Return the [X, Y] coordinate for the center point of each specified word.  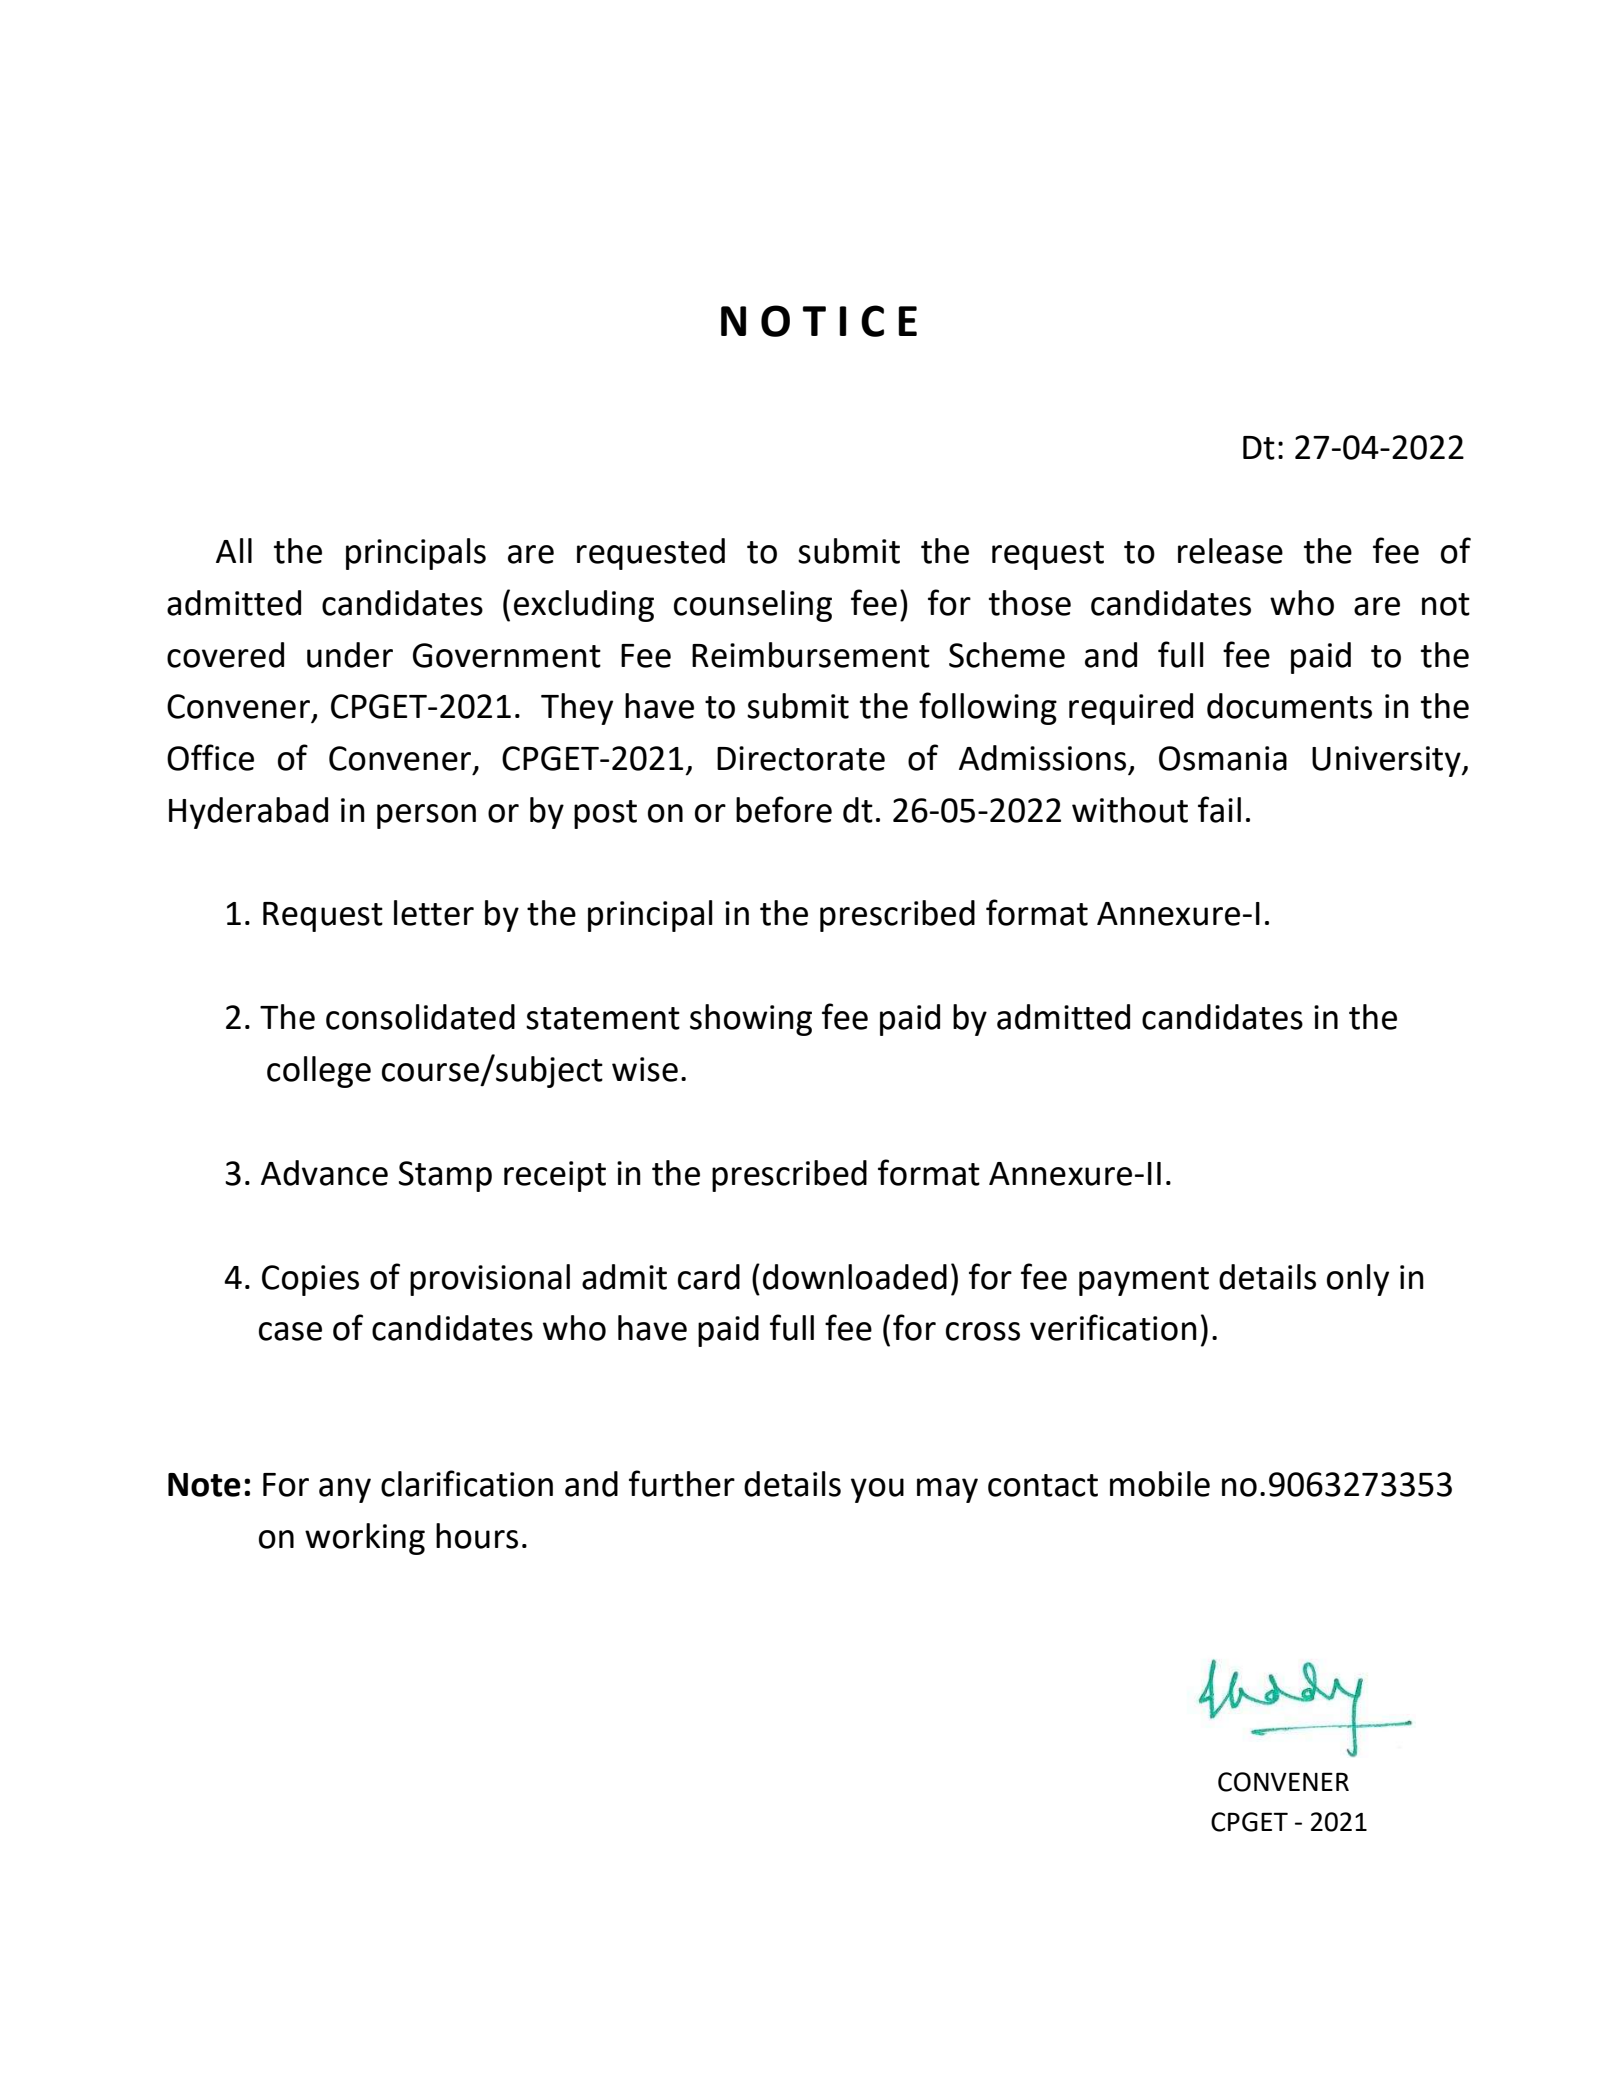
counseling [753, 606]
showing [751, 1020]
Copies [310, 1280]
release [1230, 551]
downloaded [855, 1277]
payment [1144, 1281]
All [234, 550]
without [1130, 810]
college [319, 1072]
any [345, 1490]
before [784, 809]
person [426, 816]
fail [1219, 809]
